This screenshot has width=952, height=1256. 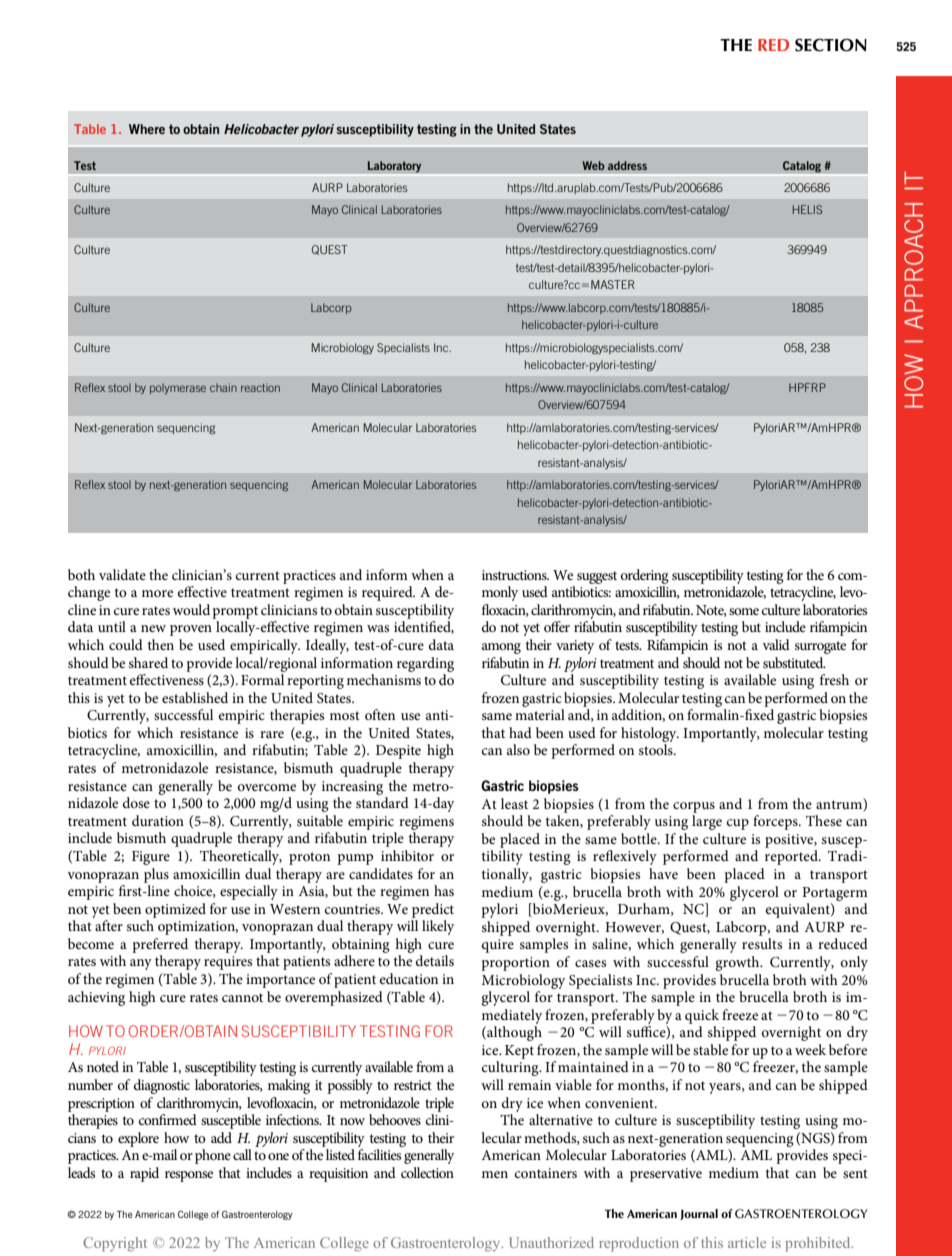 What do you see at coordinates (514, 803) in the screenshot?
I see `least` at bounding box center [514, 803].
